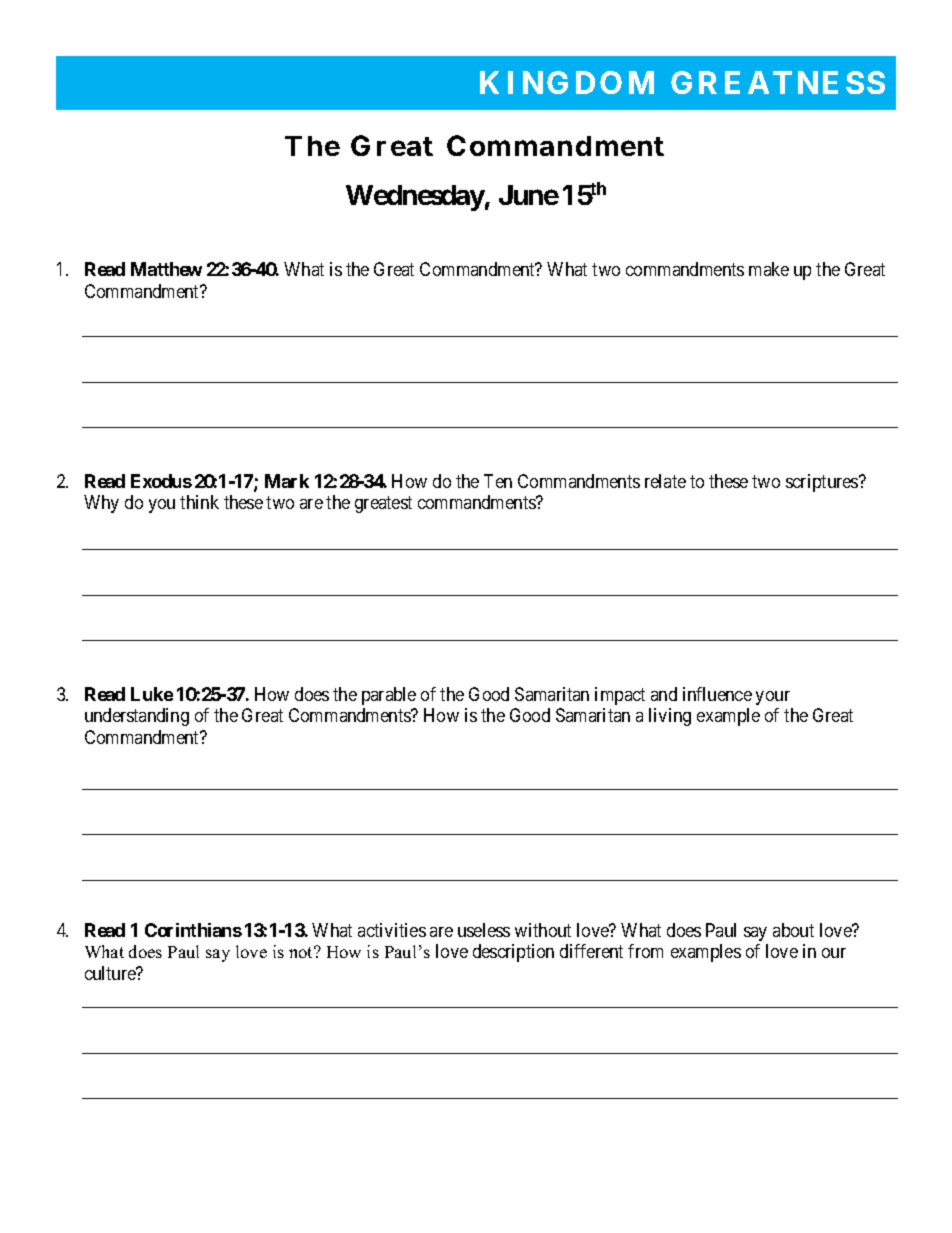  What do you see at coordinates (389, 696) in the screenshot?
I see `parable` at bounding box center [389, 696].
